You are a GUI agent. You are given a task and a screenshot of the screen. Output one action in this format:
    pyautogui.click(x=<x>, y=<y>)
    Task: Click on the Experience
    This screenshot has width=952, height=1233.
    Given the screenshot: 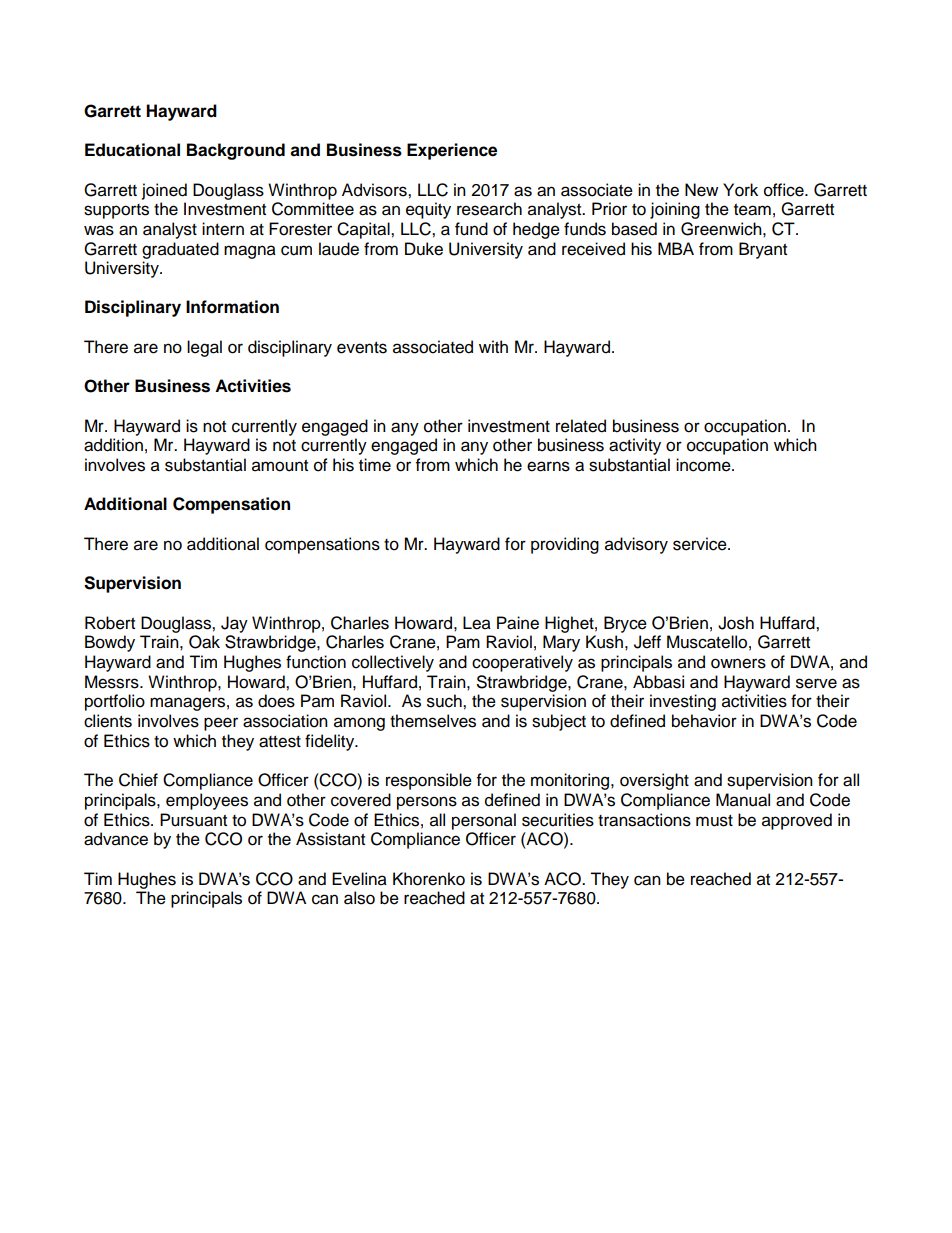 What is the action you would take?
    pyautogui.click(x=452, y=151)
